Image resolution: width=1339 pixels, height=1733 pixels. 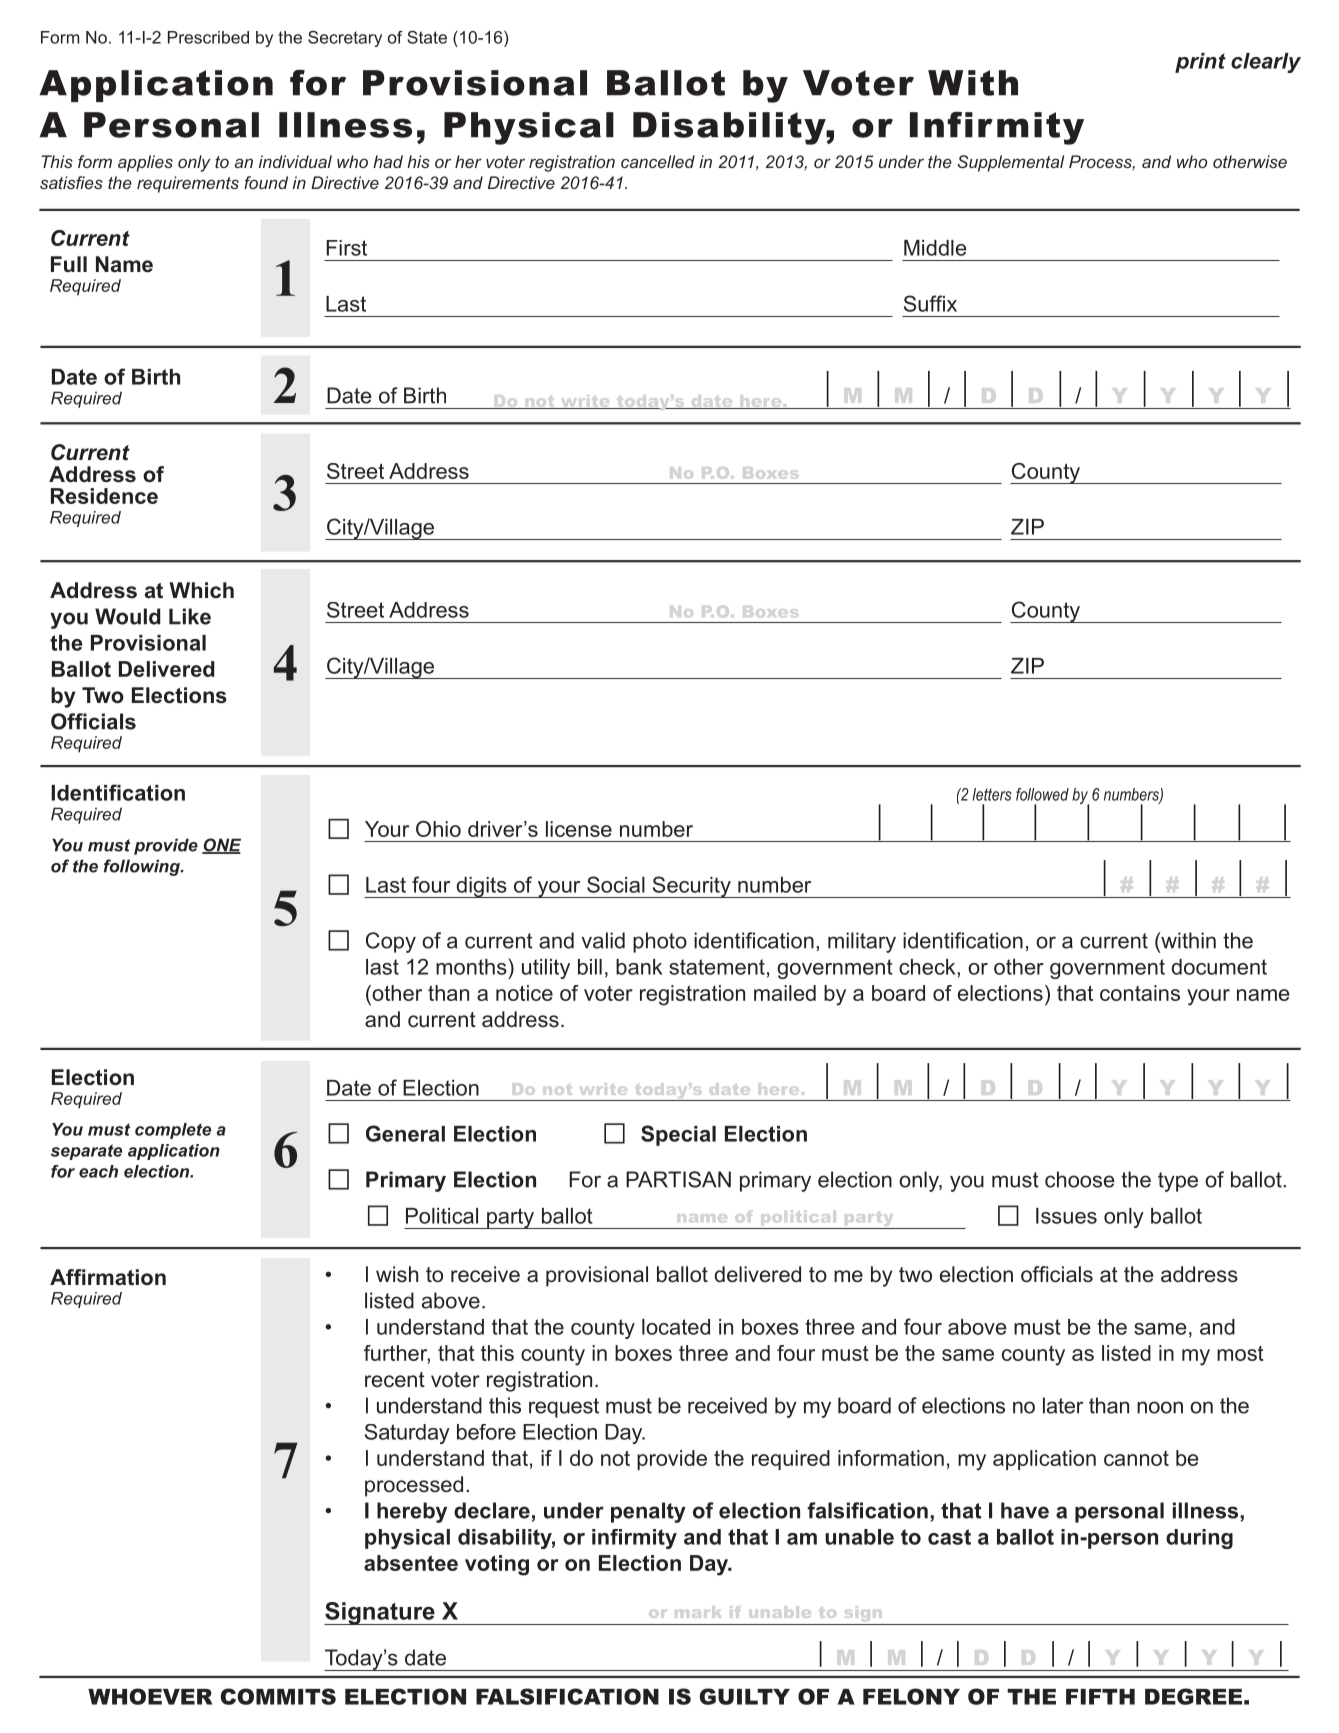 I want to click on Middle, so click(x=935, y=248).
